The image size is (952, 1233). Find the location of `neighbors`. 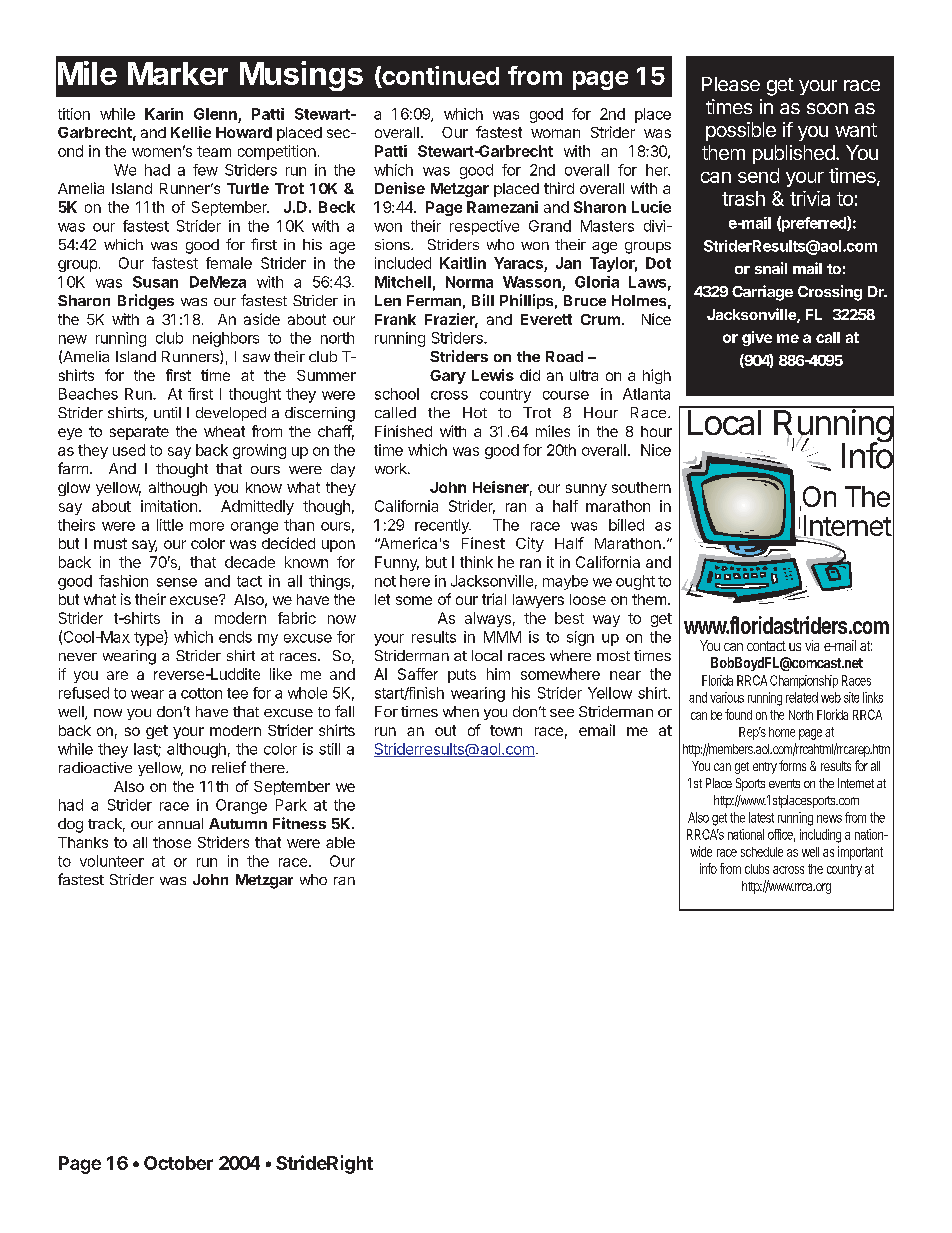

neighbors is located at coordinates (226, 339).
